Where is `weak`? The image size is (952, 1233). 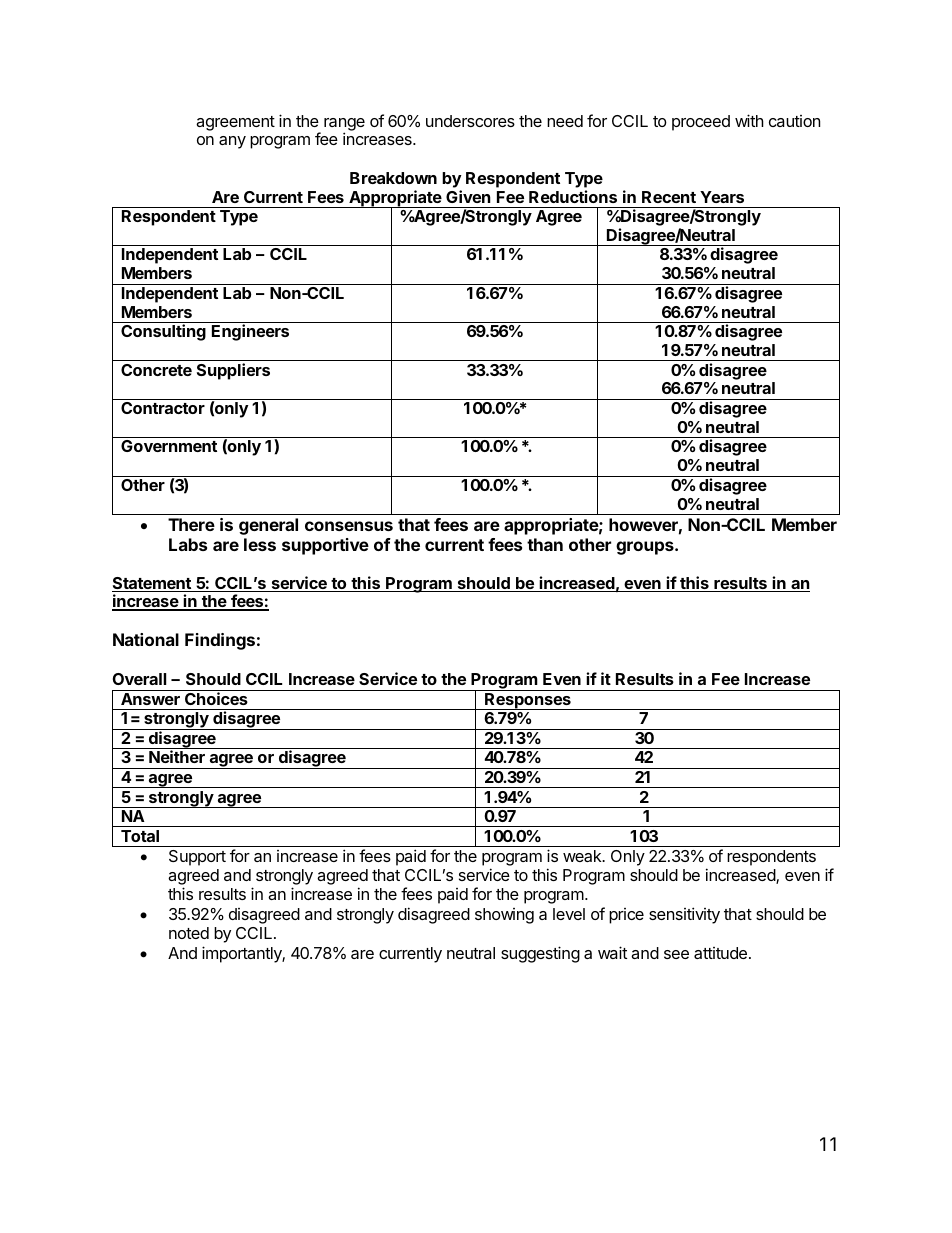
weak is located at coordinates (583, 856).
